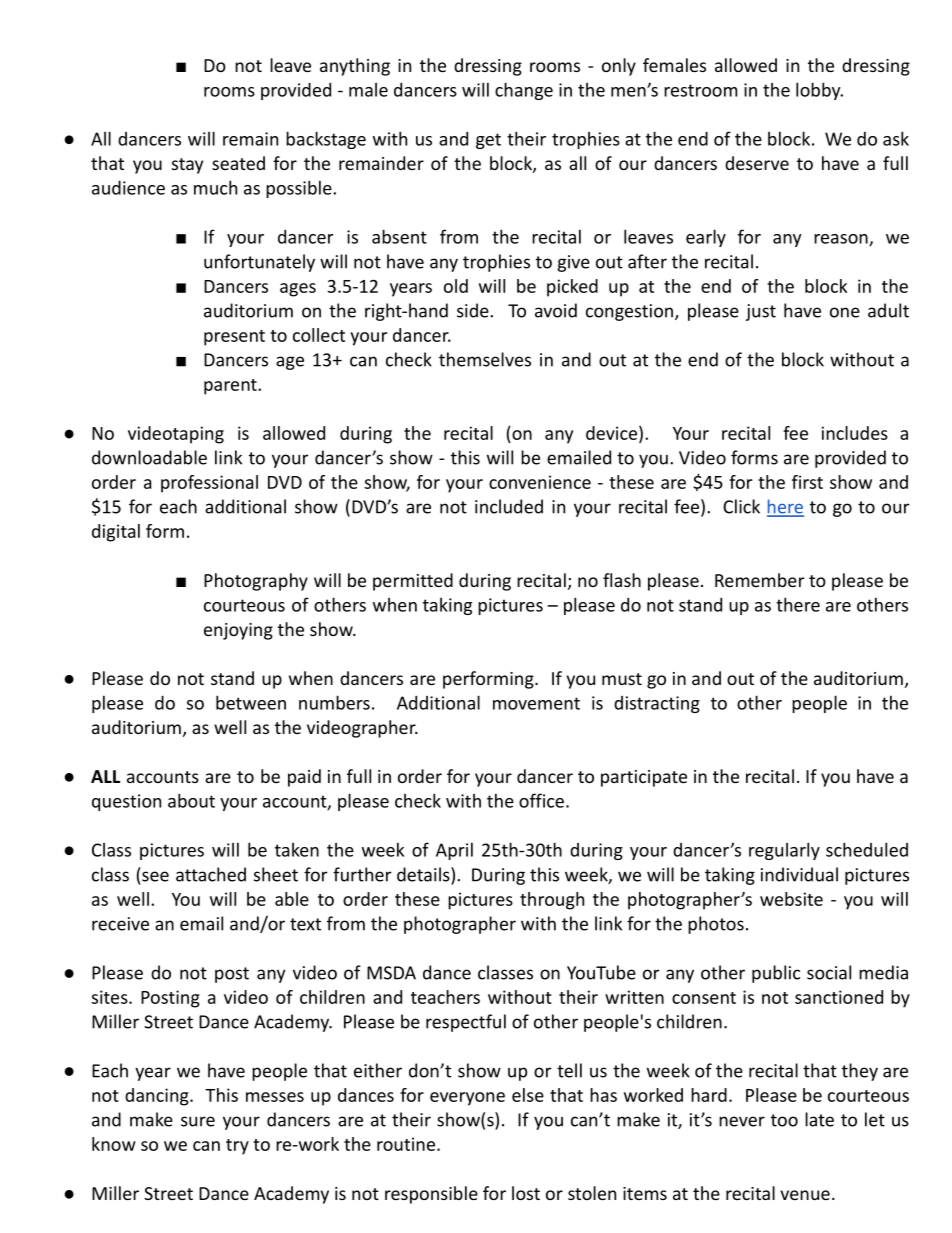  Describe the element at coordinates (238, 631) in the page. I see `enjoying` at that location.
